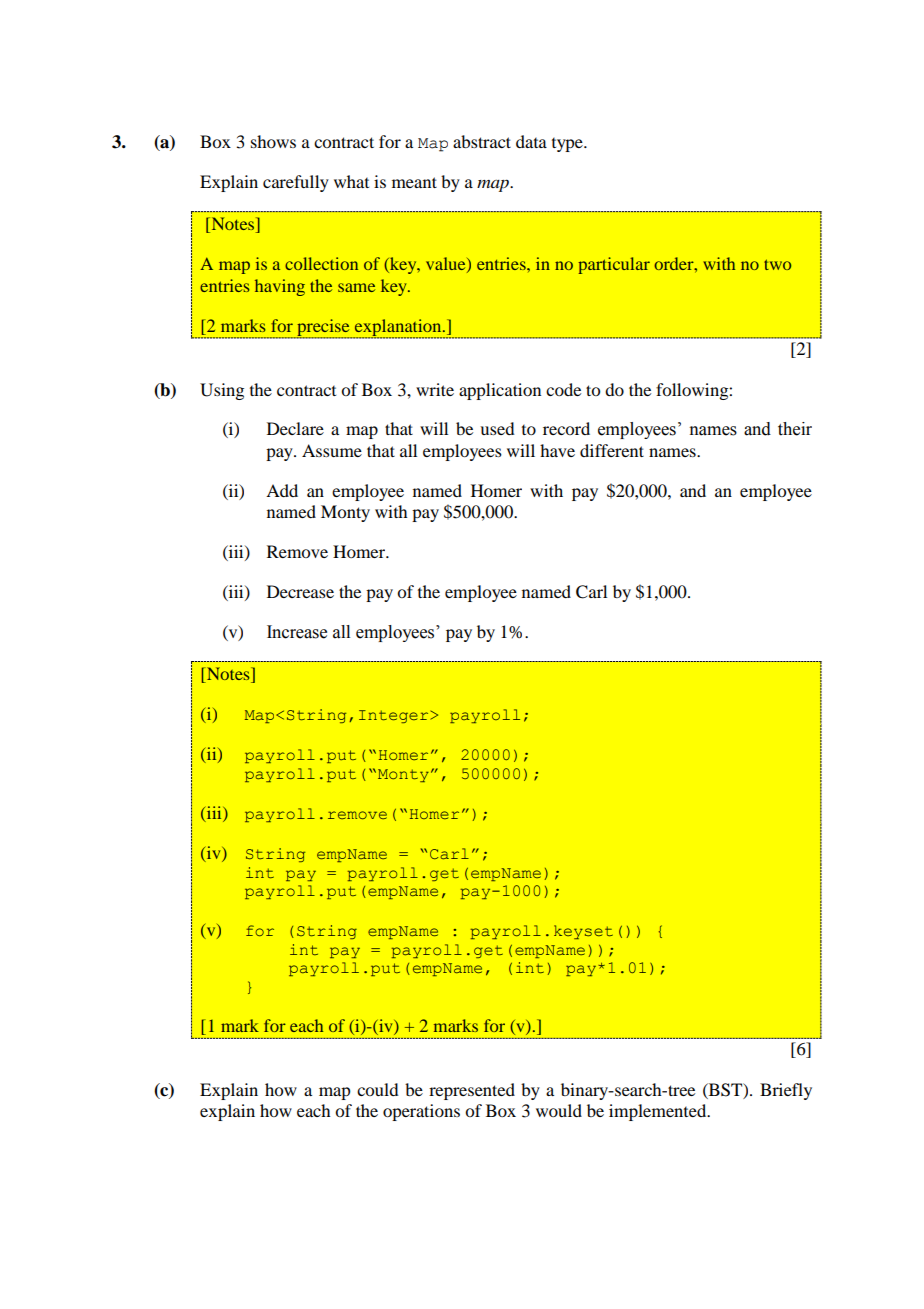 The image size is (924, 1309). Describe the element at coordinates (472, 1091) in the document. I see `represented` at that location.
